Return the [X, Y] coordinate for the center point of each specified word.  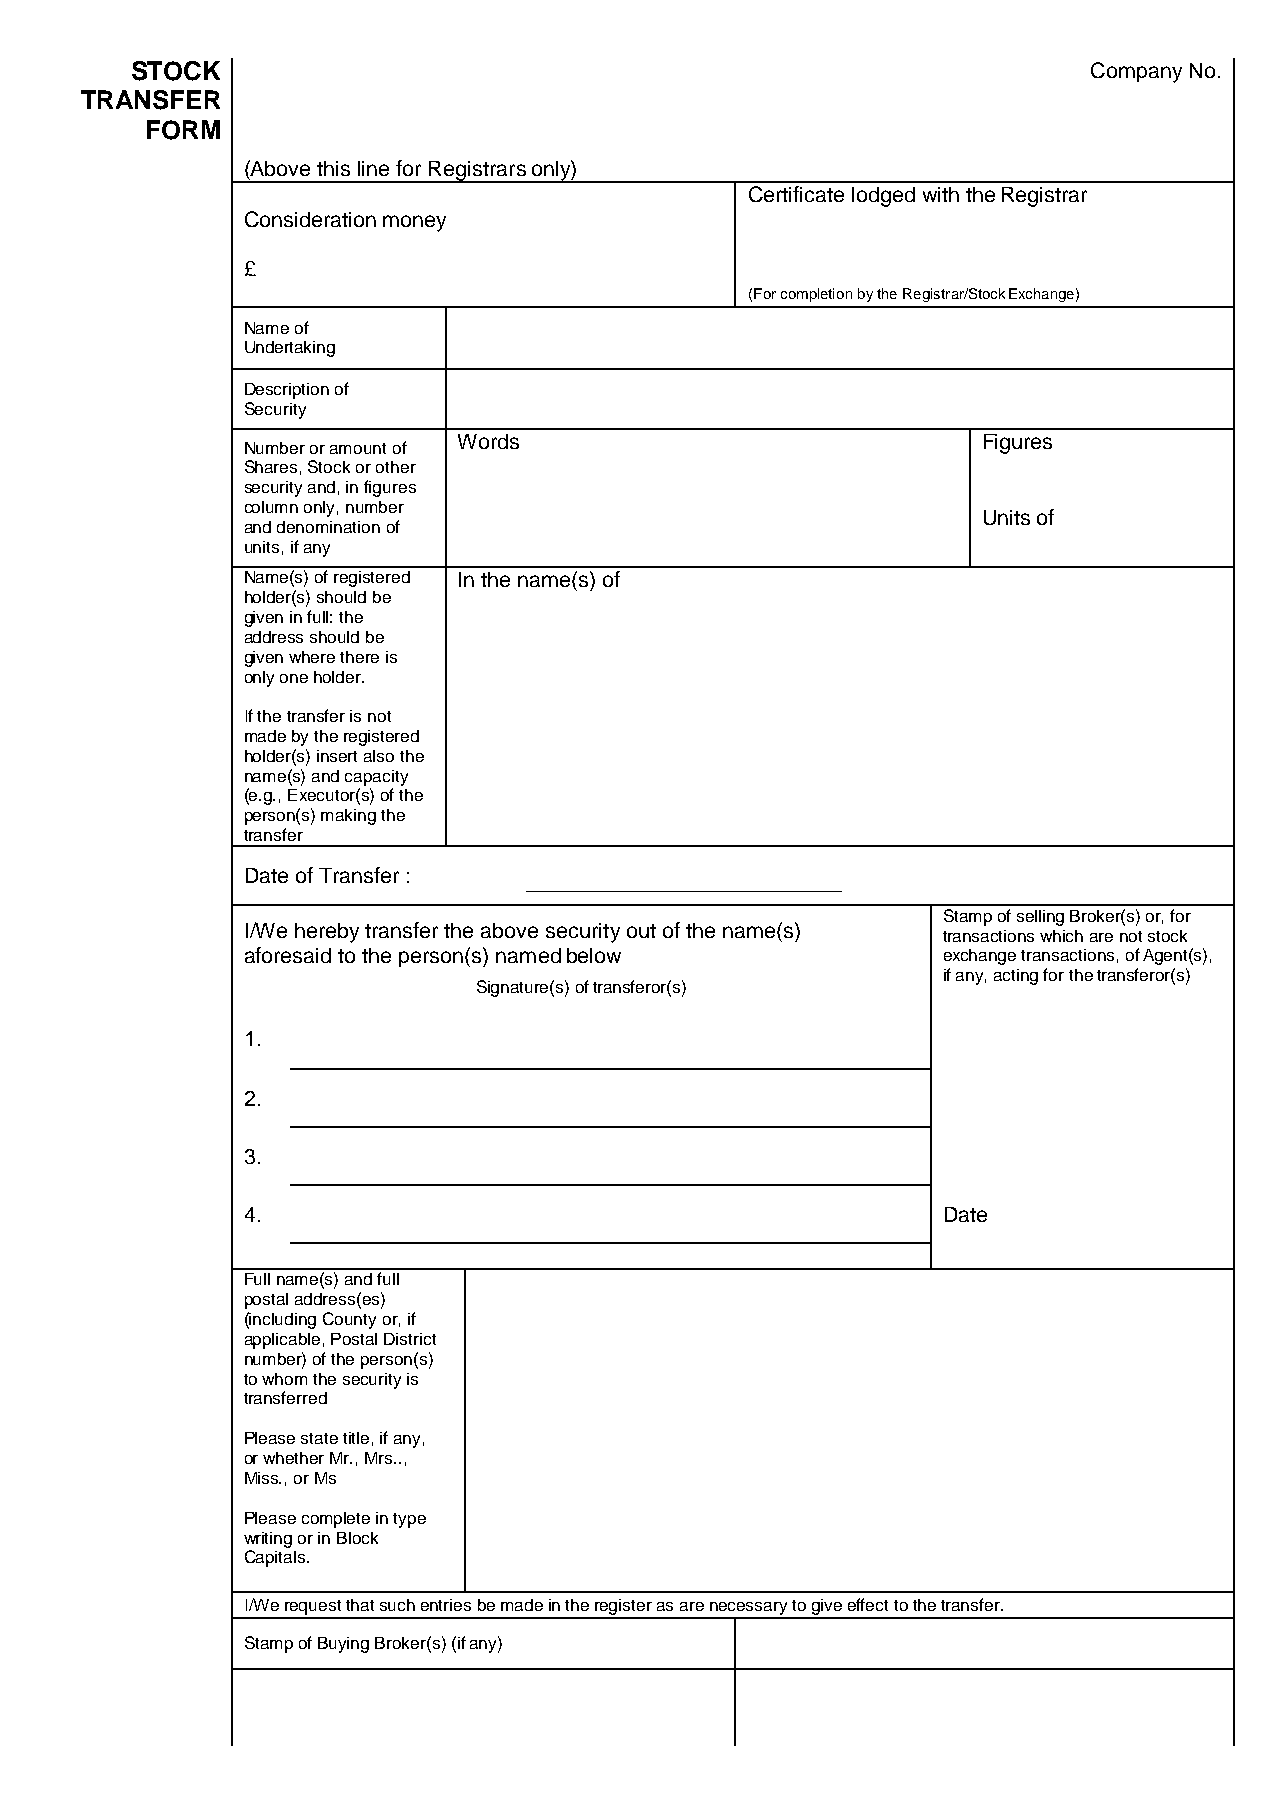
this [333, 168]
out [641, 931]
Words [488, 441]
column [271, 507]
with [941, 194]
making [348, 817]
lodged [883, 197]
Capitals [276, 1558]
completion [816, 295]
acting [1016, 977]
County [349, 1320]
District [410, 1339]
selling [1040, 918]
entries [446, 1605]
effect [868, 1604]
